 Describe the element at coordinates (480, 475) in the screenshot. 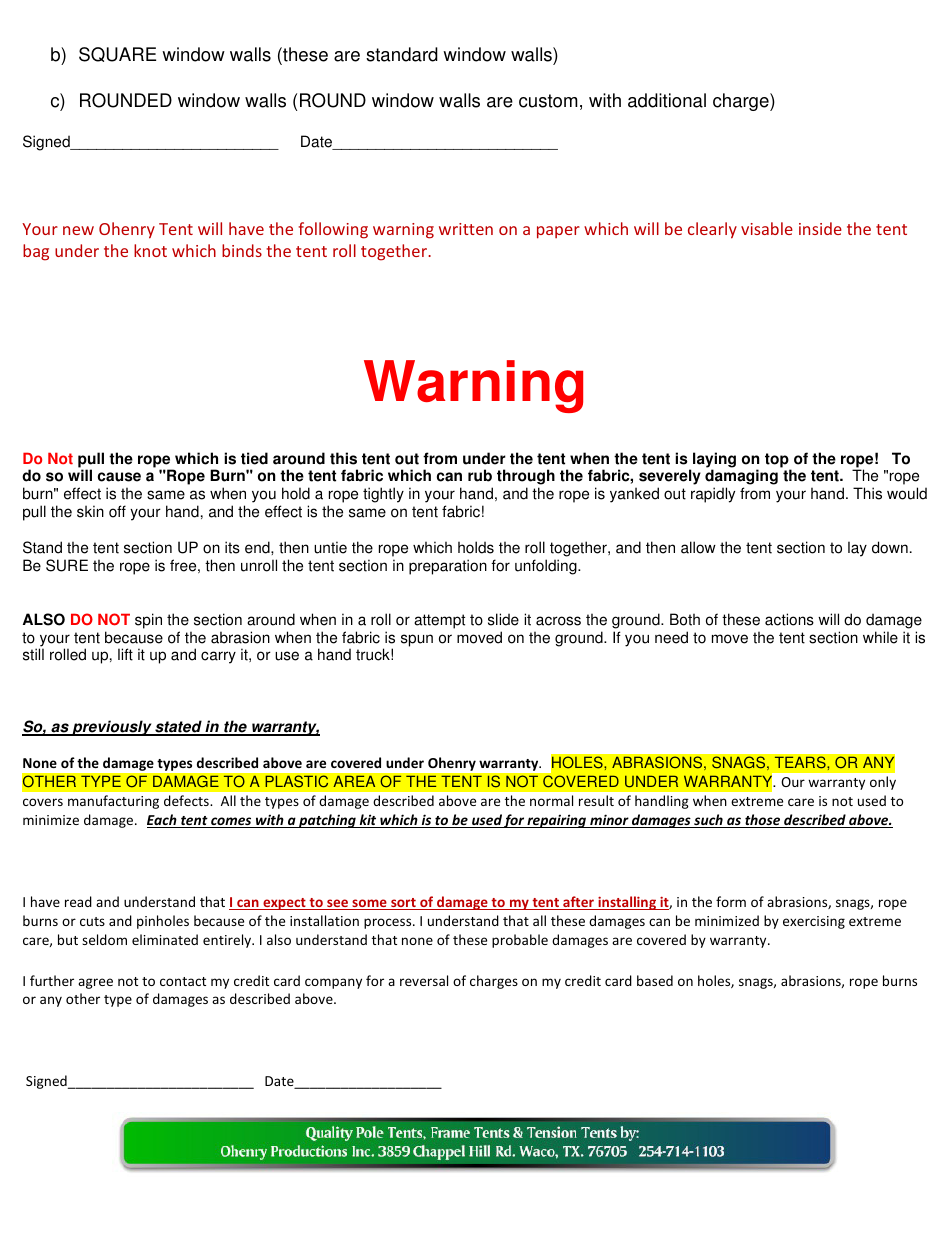

I see `rub` at that location.
